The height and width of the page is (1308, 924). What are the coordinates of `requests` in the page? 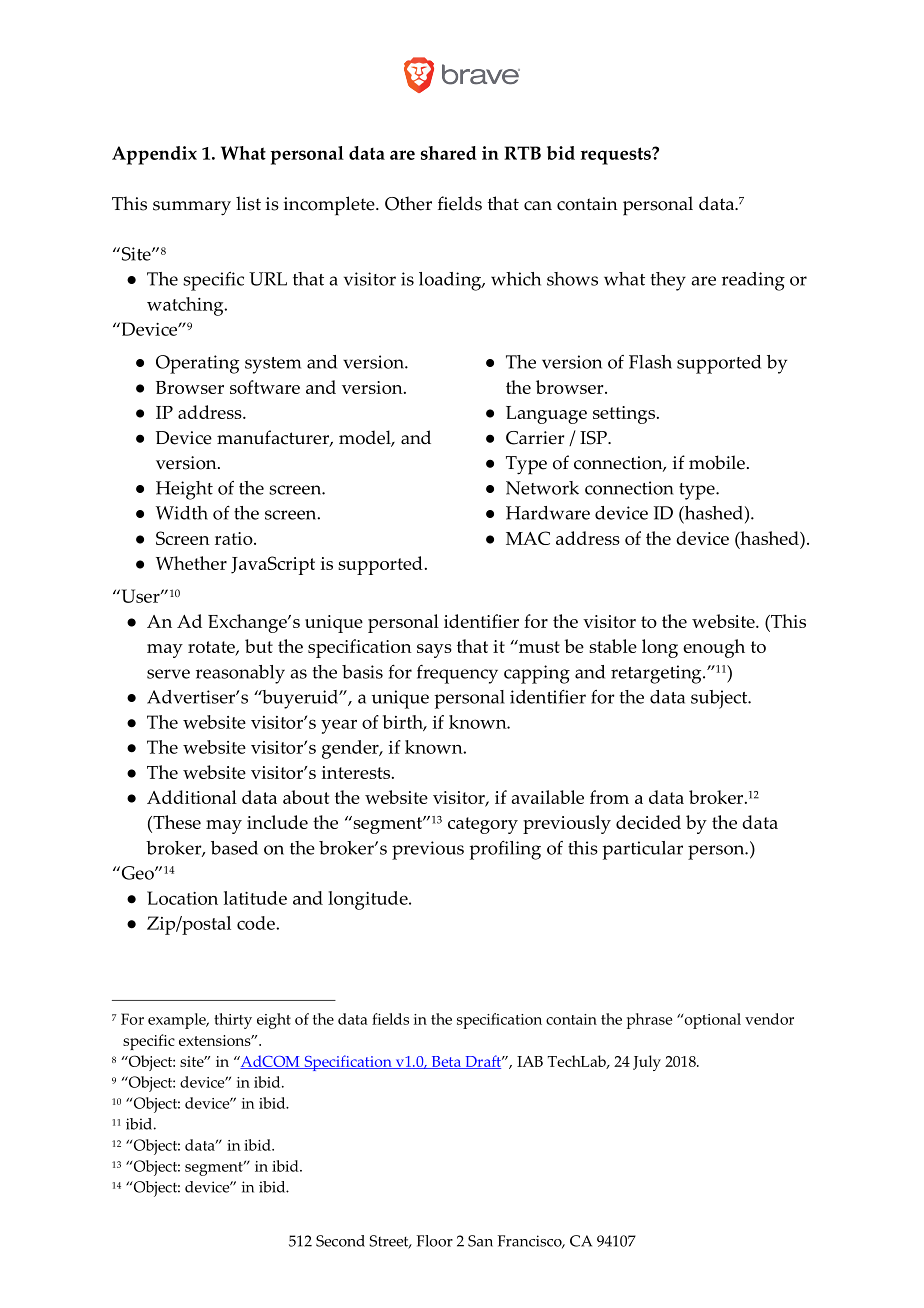 It's located at (617, 156).
